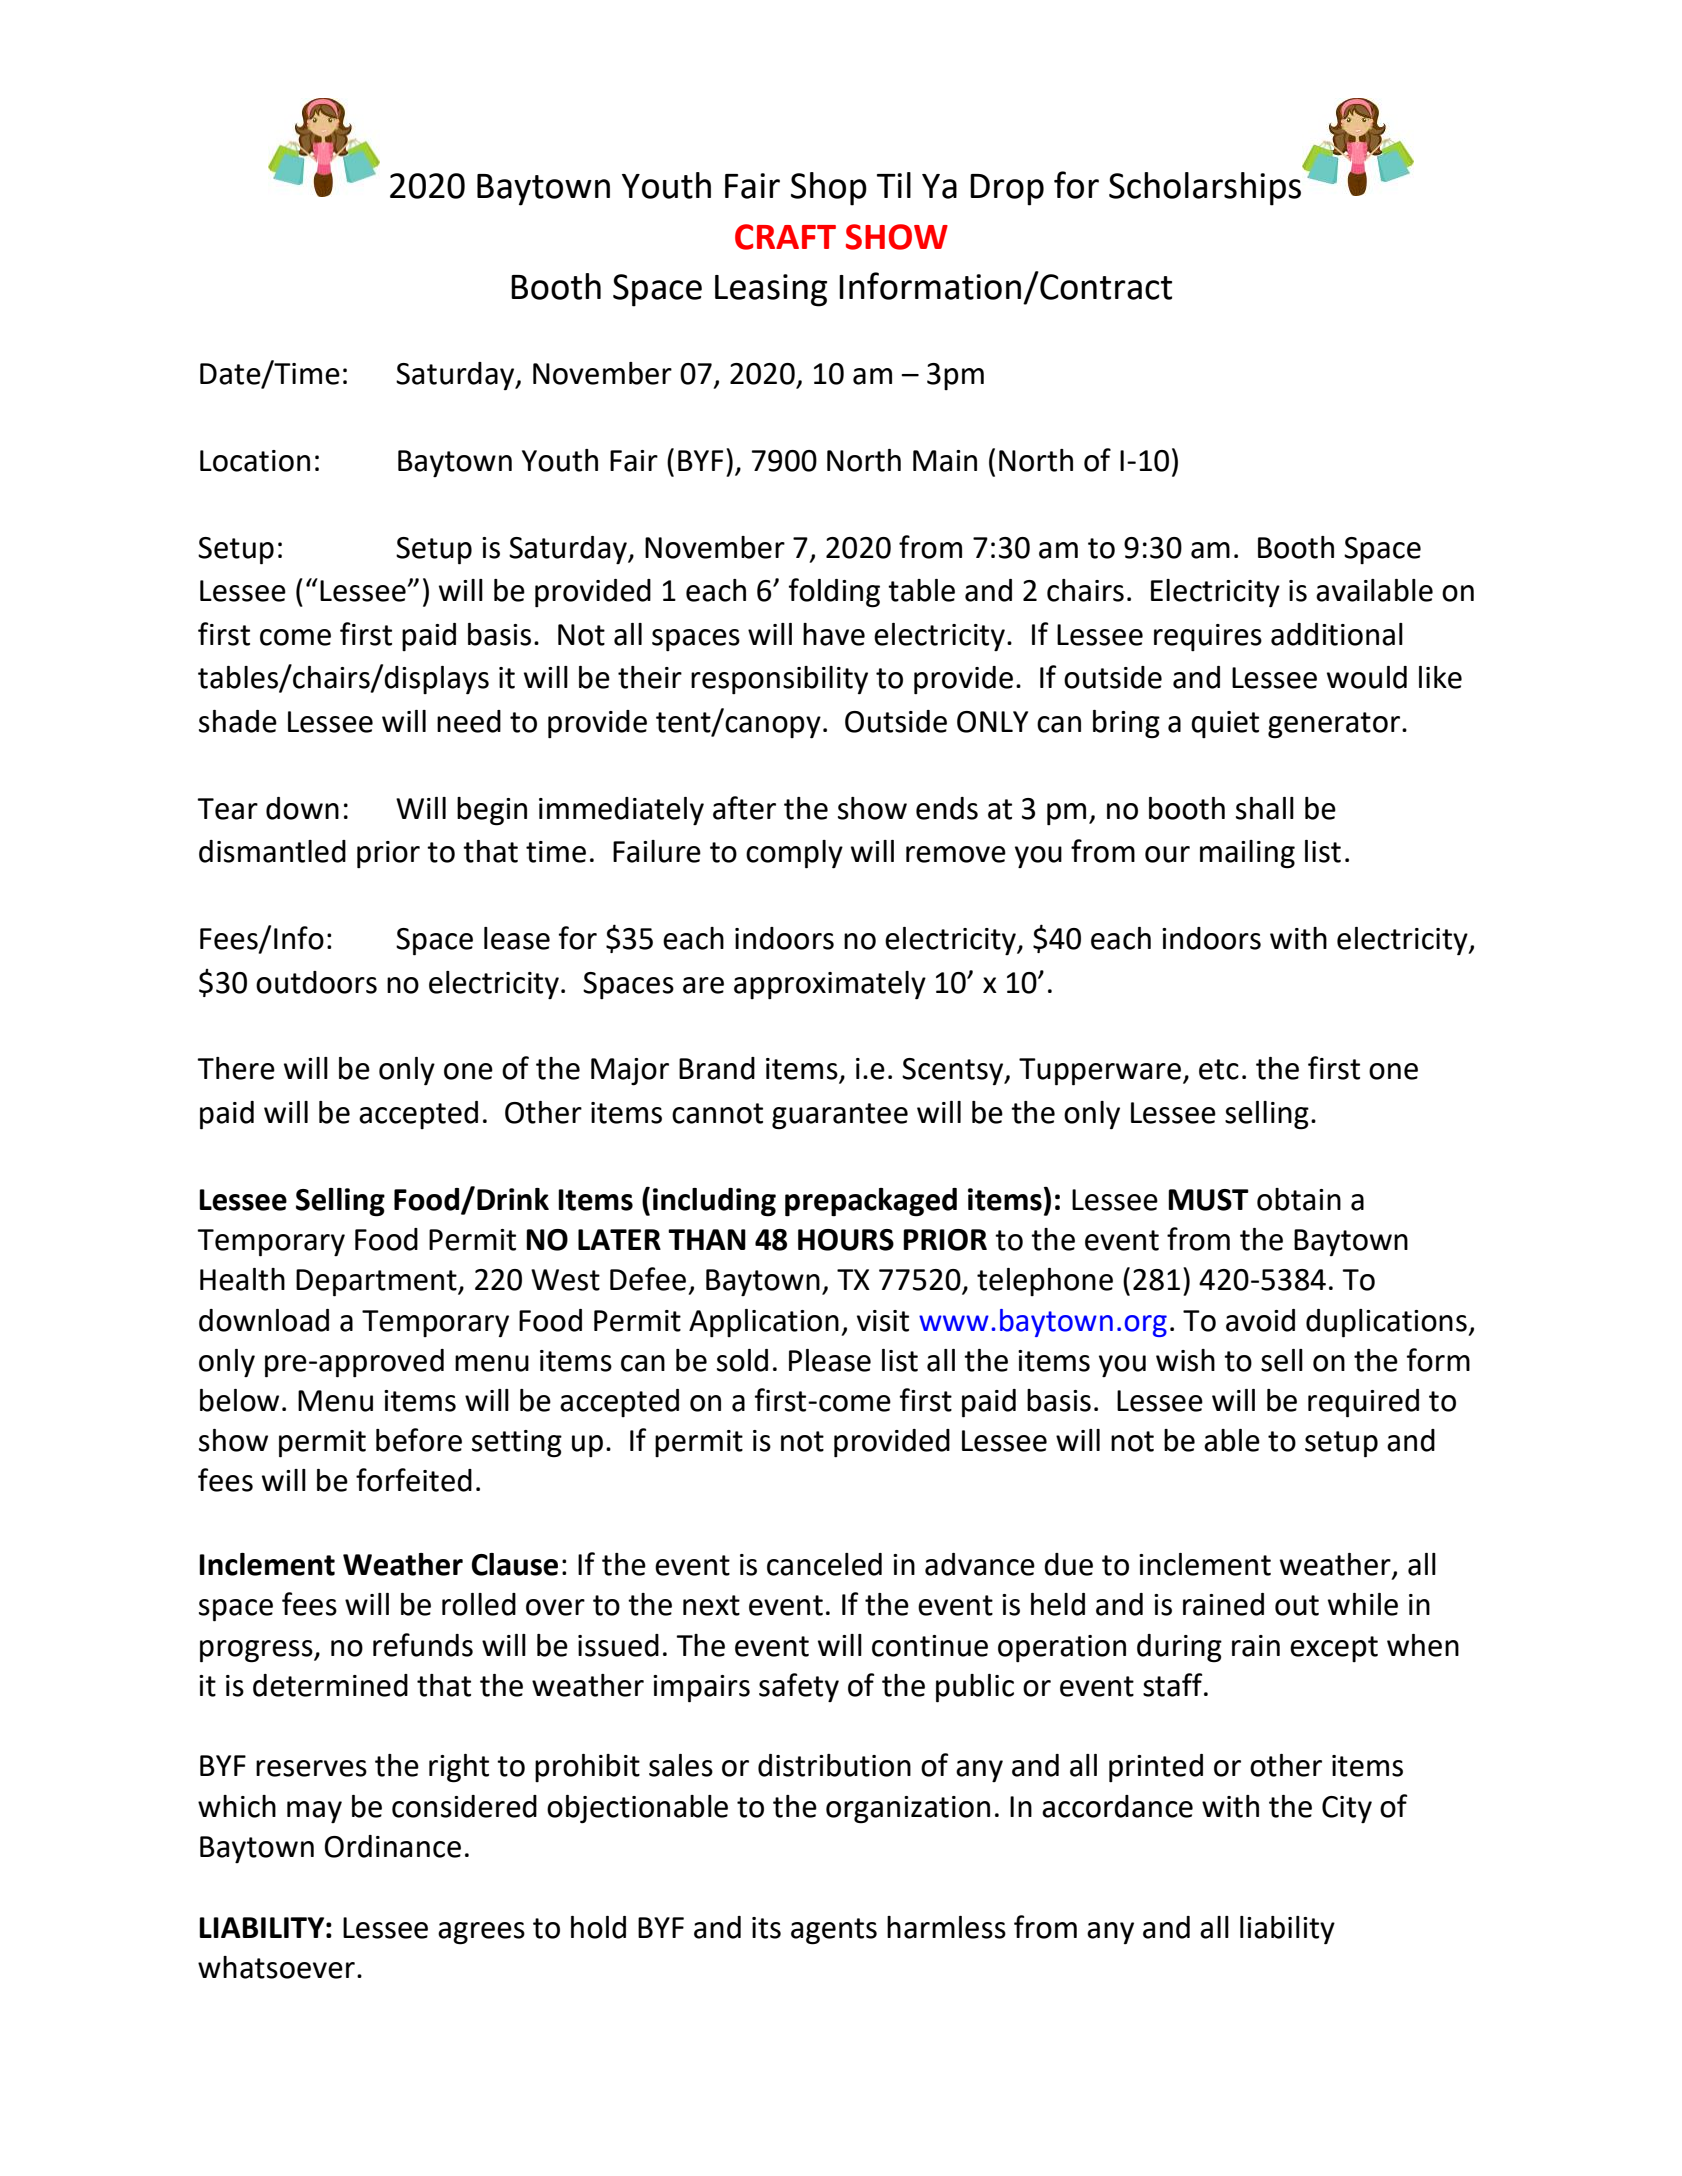 This screenshot has width=1682, height=2176. Describe the element at coordinates (1205, 189) in the screenshot. I see `Scholarships` at that location.
